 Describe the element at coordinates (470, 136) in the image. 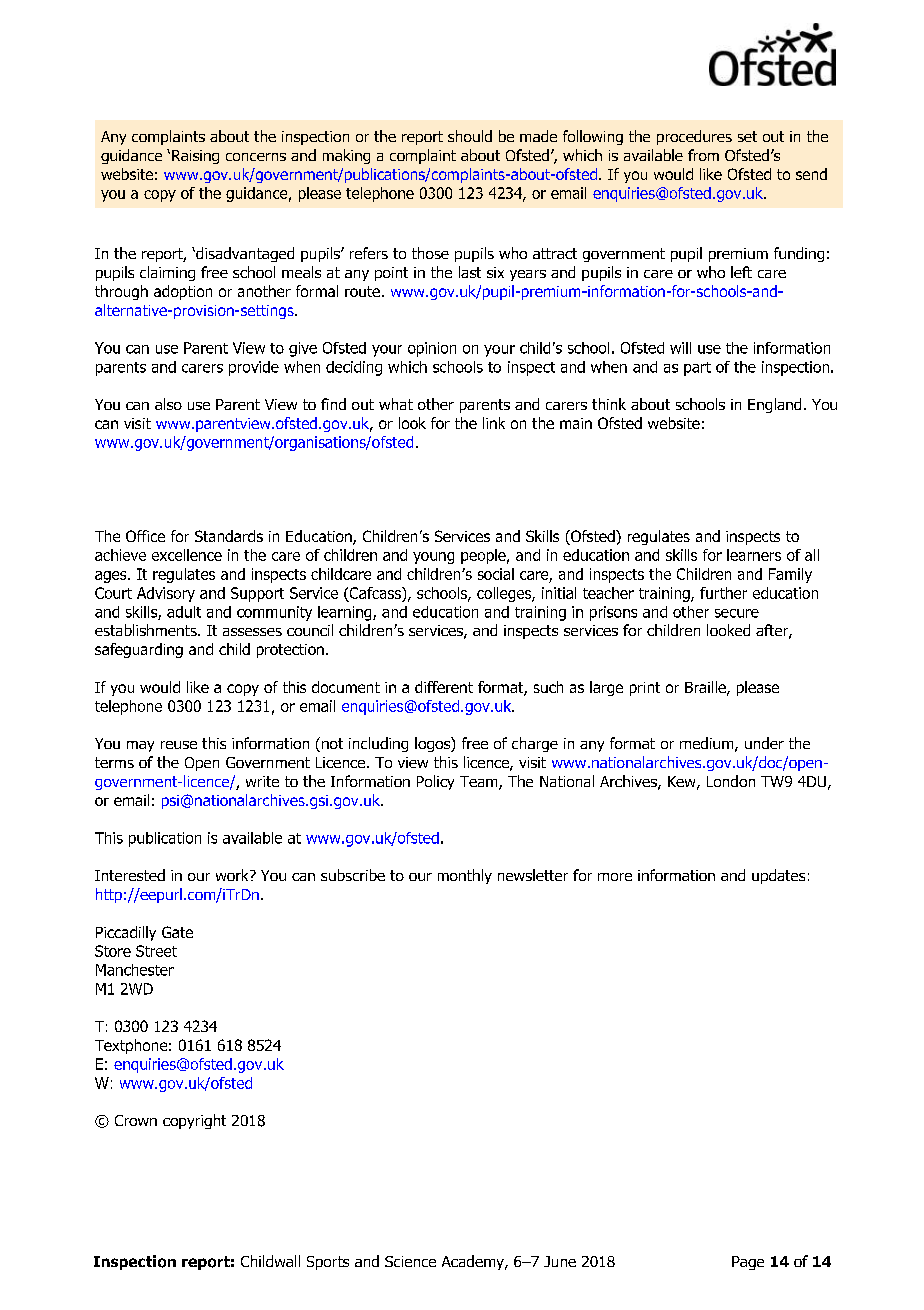

I see `should` at that location.
